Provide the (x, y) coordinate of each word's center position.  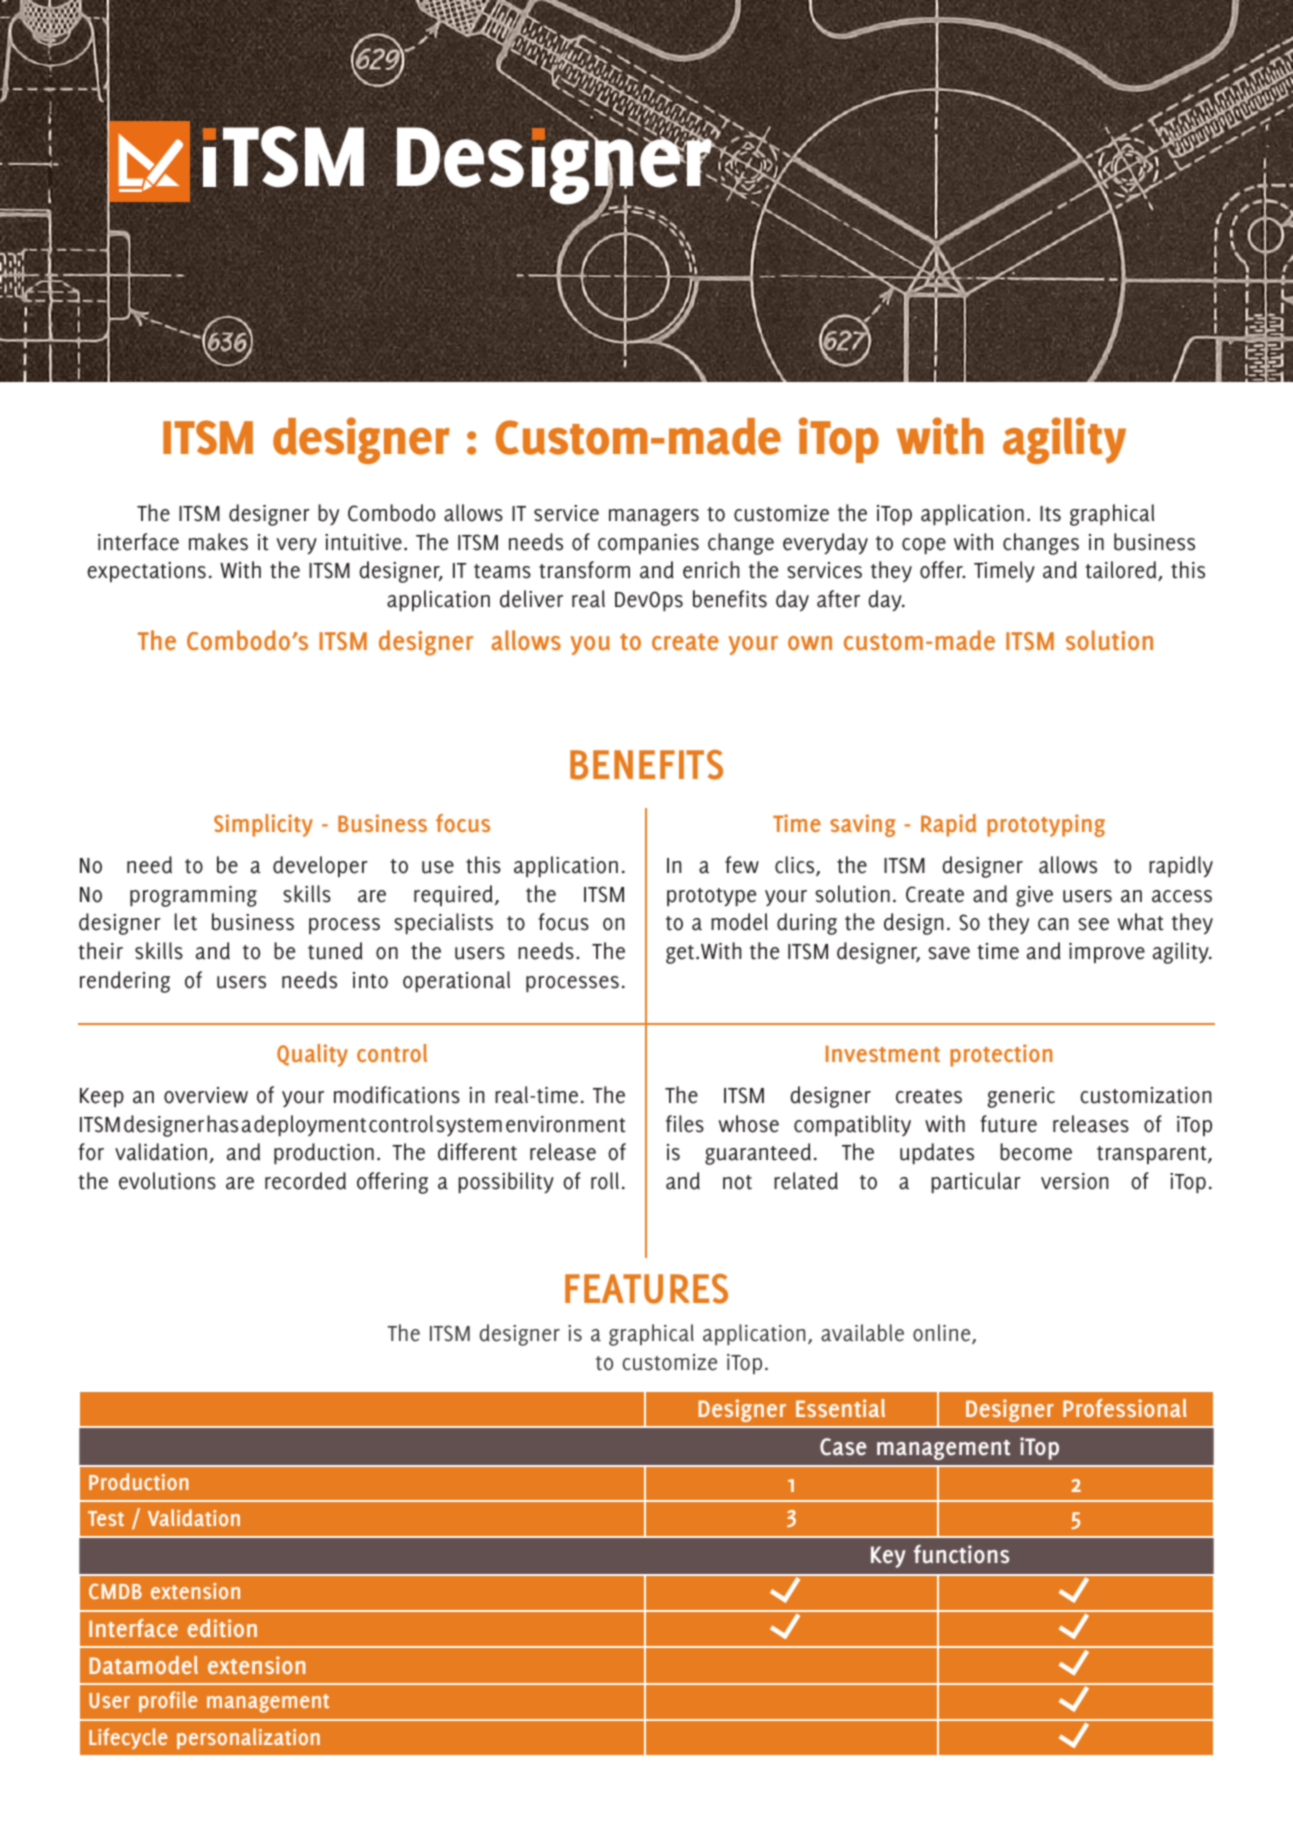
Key (888, 1557)
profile (168, 1701)
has (222, 1124)
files (685, 1124)
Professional (1125, 1408)
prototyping (1046, 825)
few (742, 865)
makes (218, 542)
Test (106, 1518)
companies (648, 544)
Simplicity (263, 825)
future (1008, 1124)
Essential (840, 1408)
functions (961, 1554)
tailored (1122, 571)
